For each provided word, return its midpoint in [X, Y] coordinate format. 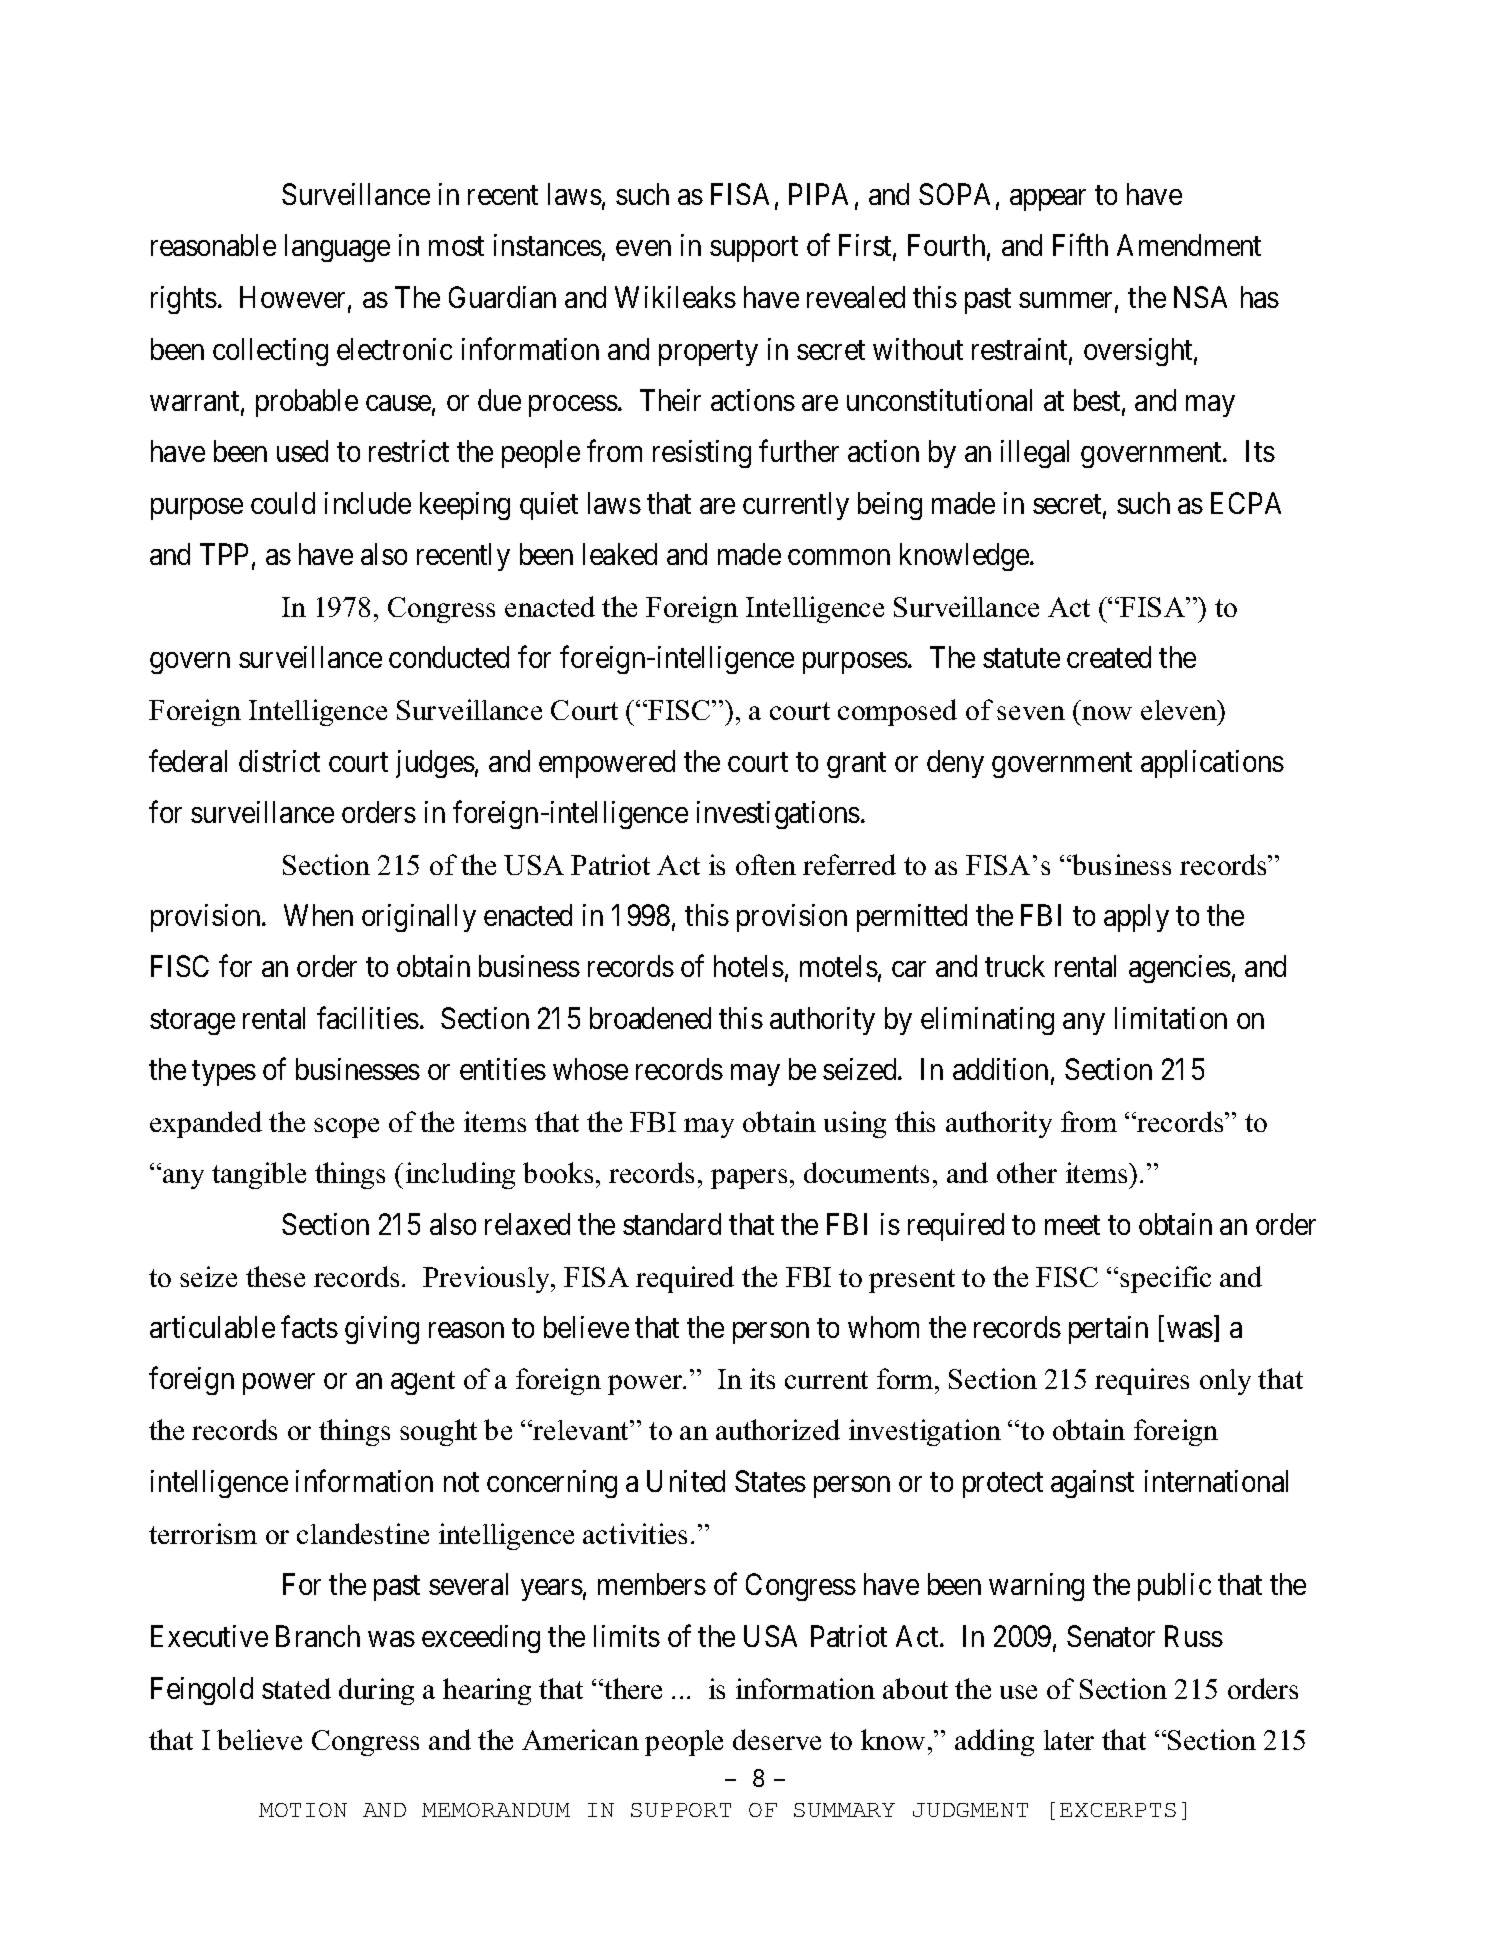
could [283, 503]
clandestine [363, 1533]
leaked [620, 554]
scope [346, 1128]
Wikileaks [675, 297]
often [766, 864]
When [318, 915]
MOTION [303, 1810]
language [337, 248]
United [686, 1481]
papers [749, 1179]
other [1027, 1172]
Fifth [1080, 245]
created [1109, 657]
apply [1136, 918]
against [1092, 1484]
